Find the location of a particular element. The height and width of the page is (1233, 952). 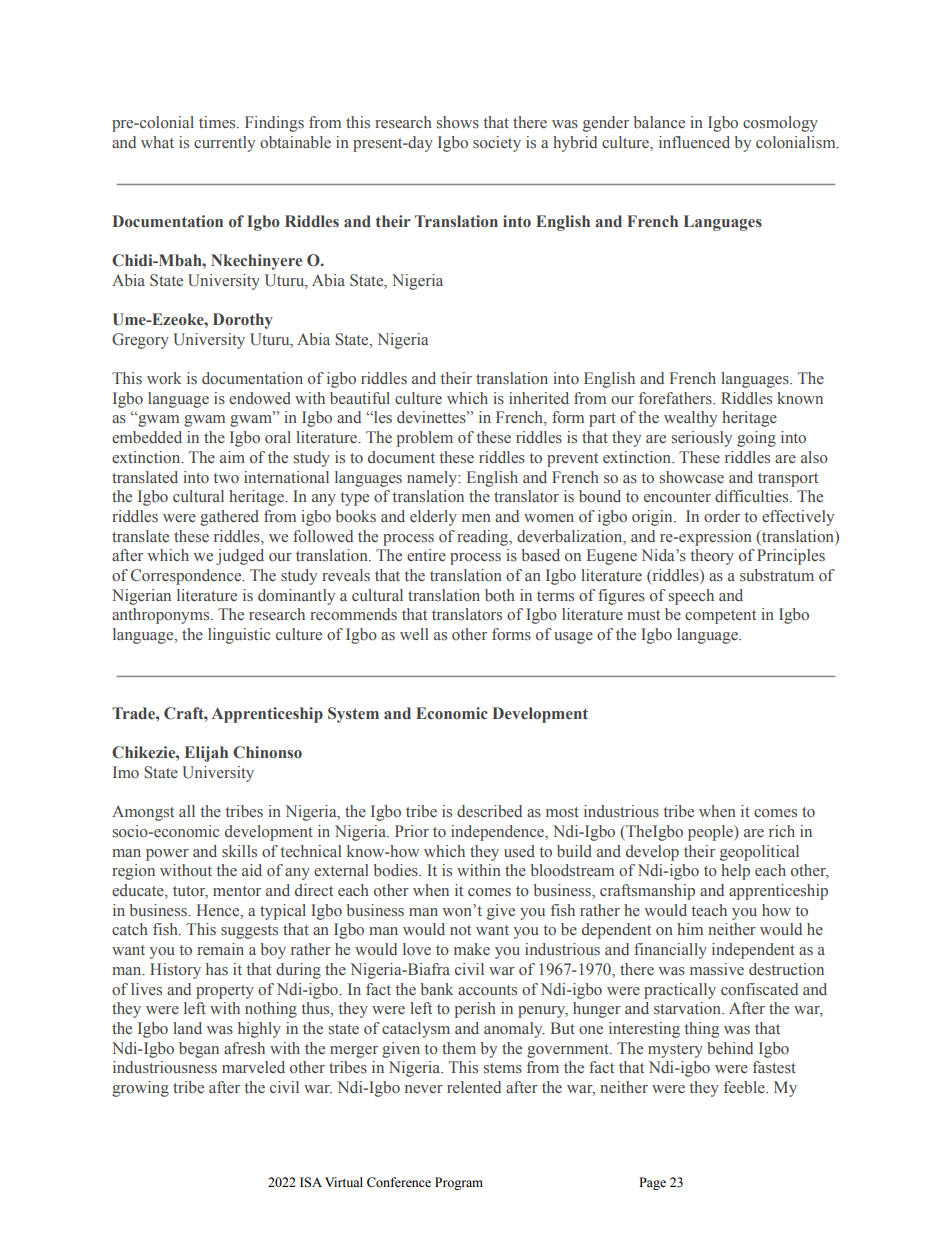

make is located at coordinates (472, 949).
